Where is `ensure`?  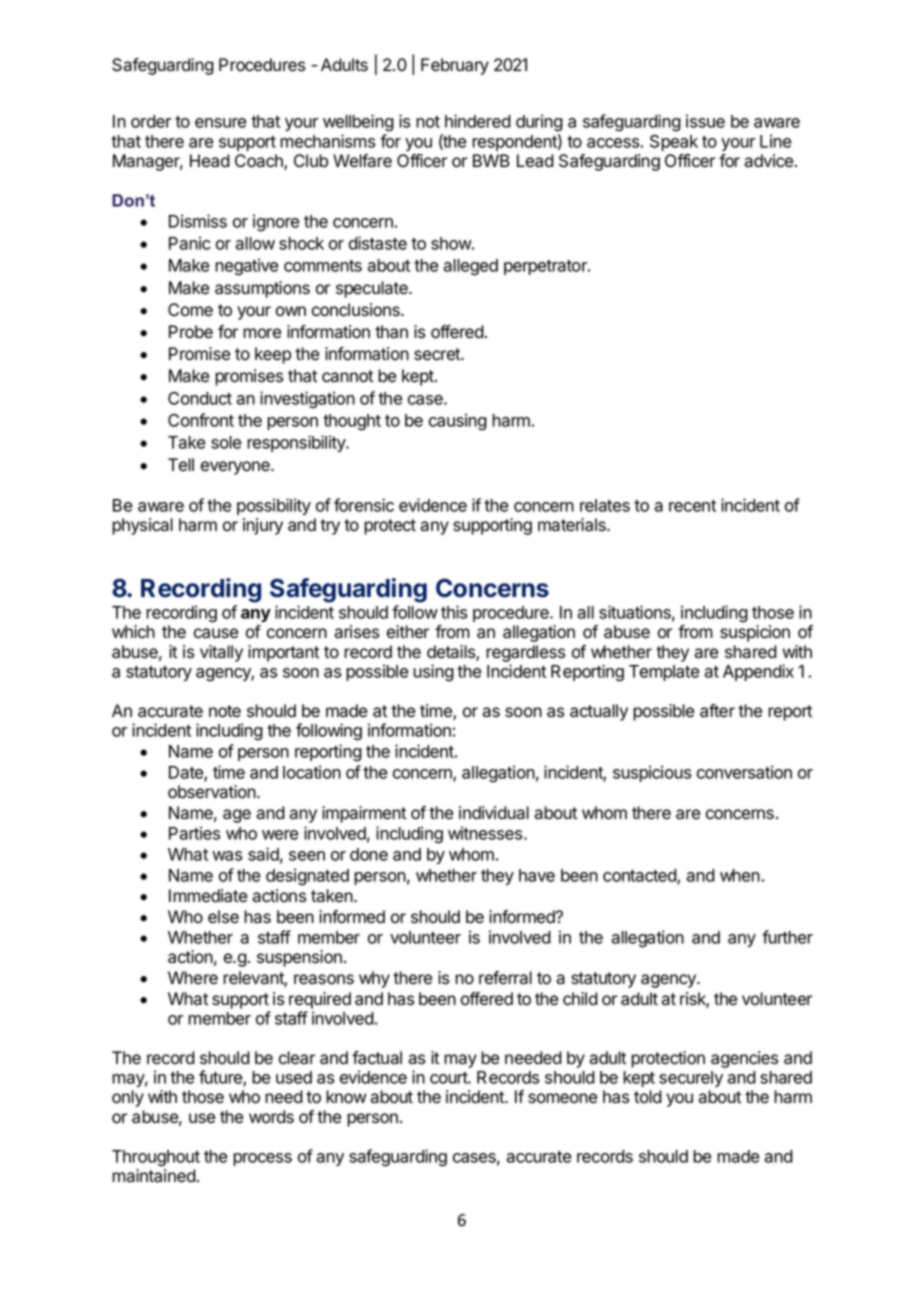 ensure is located at coordinates (220, 123).
